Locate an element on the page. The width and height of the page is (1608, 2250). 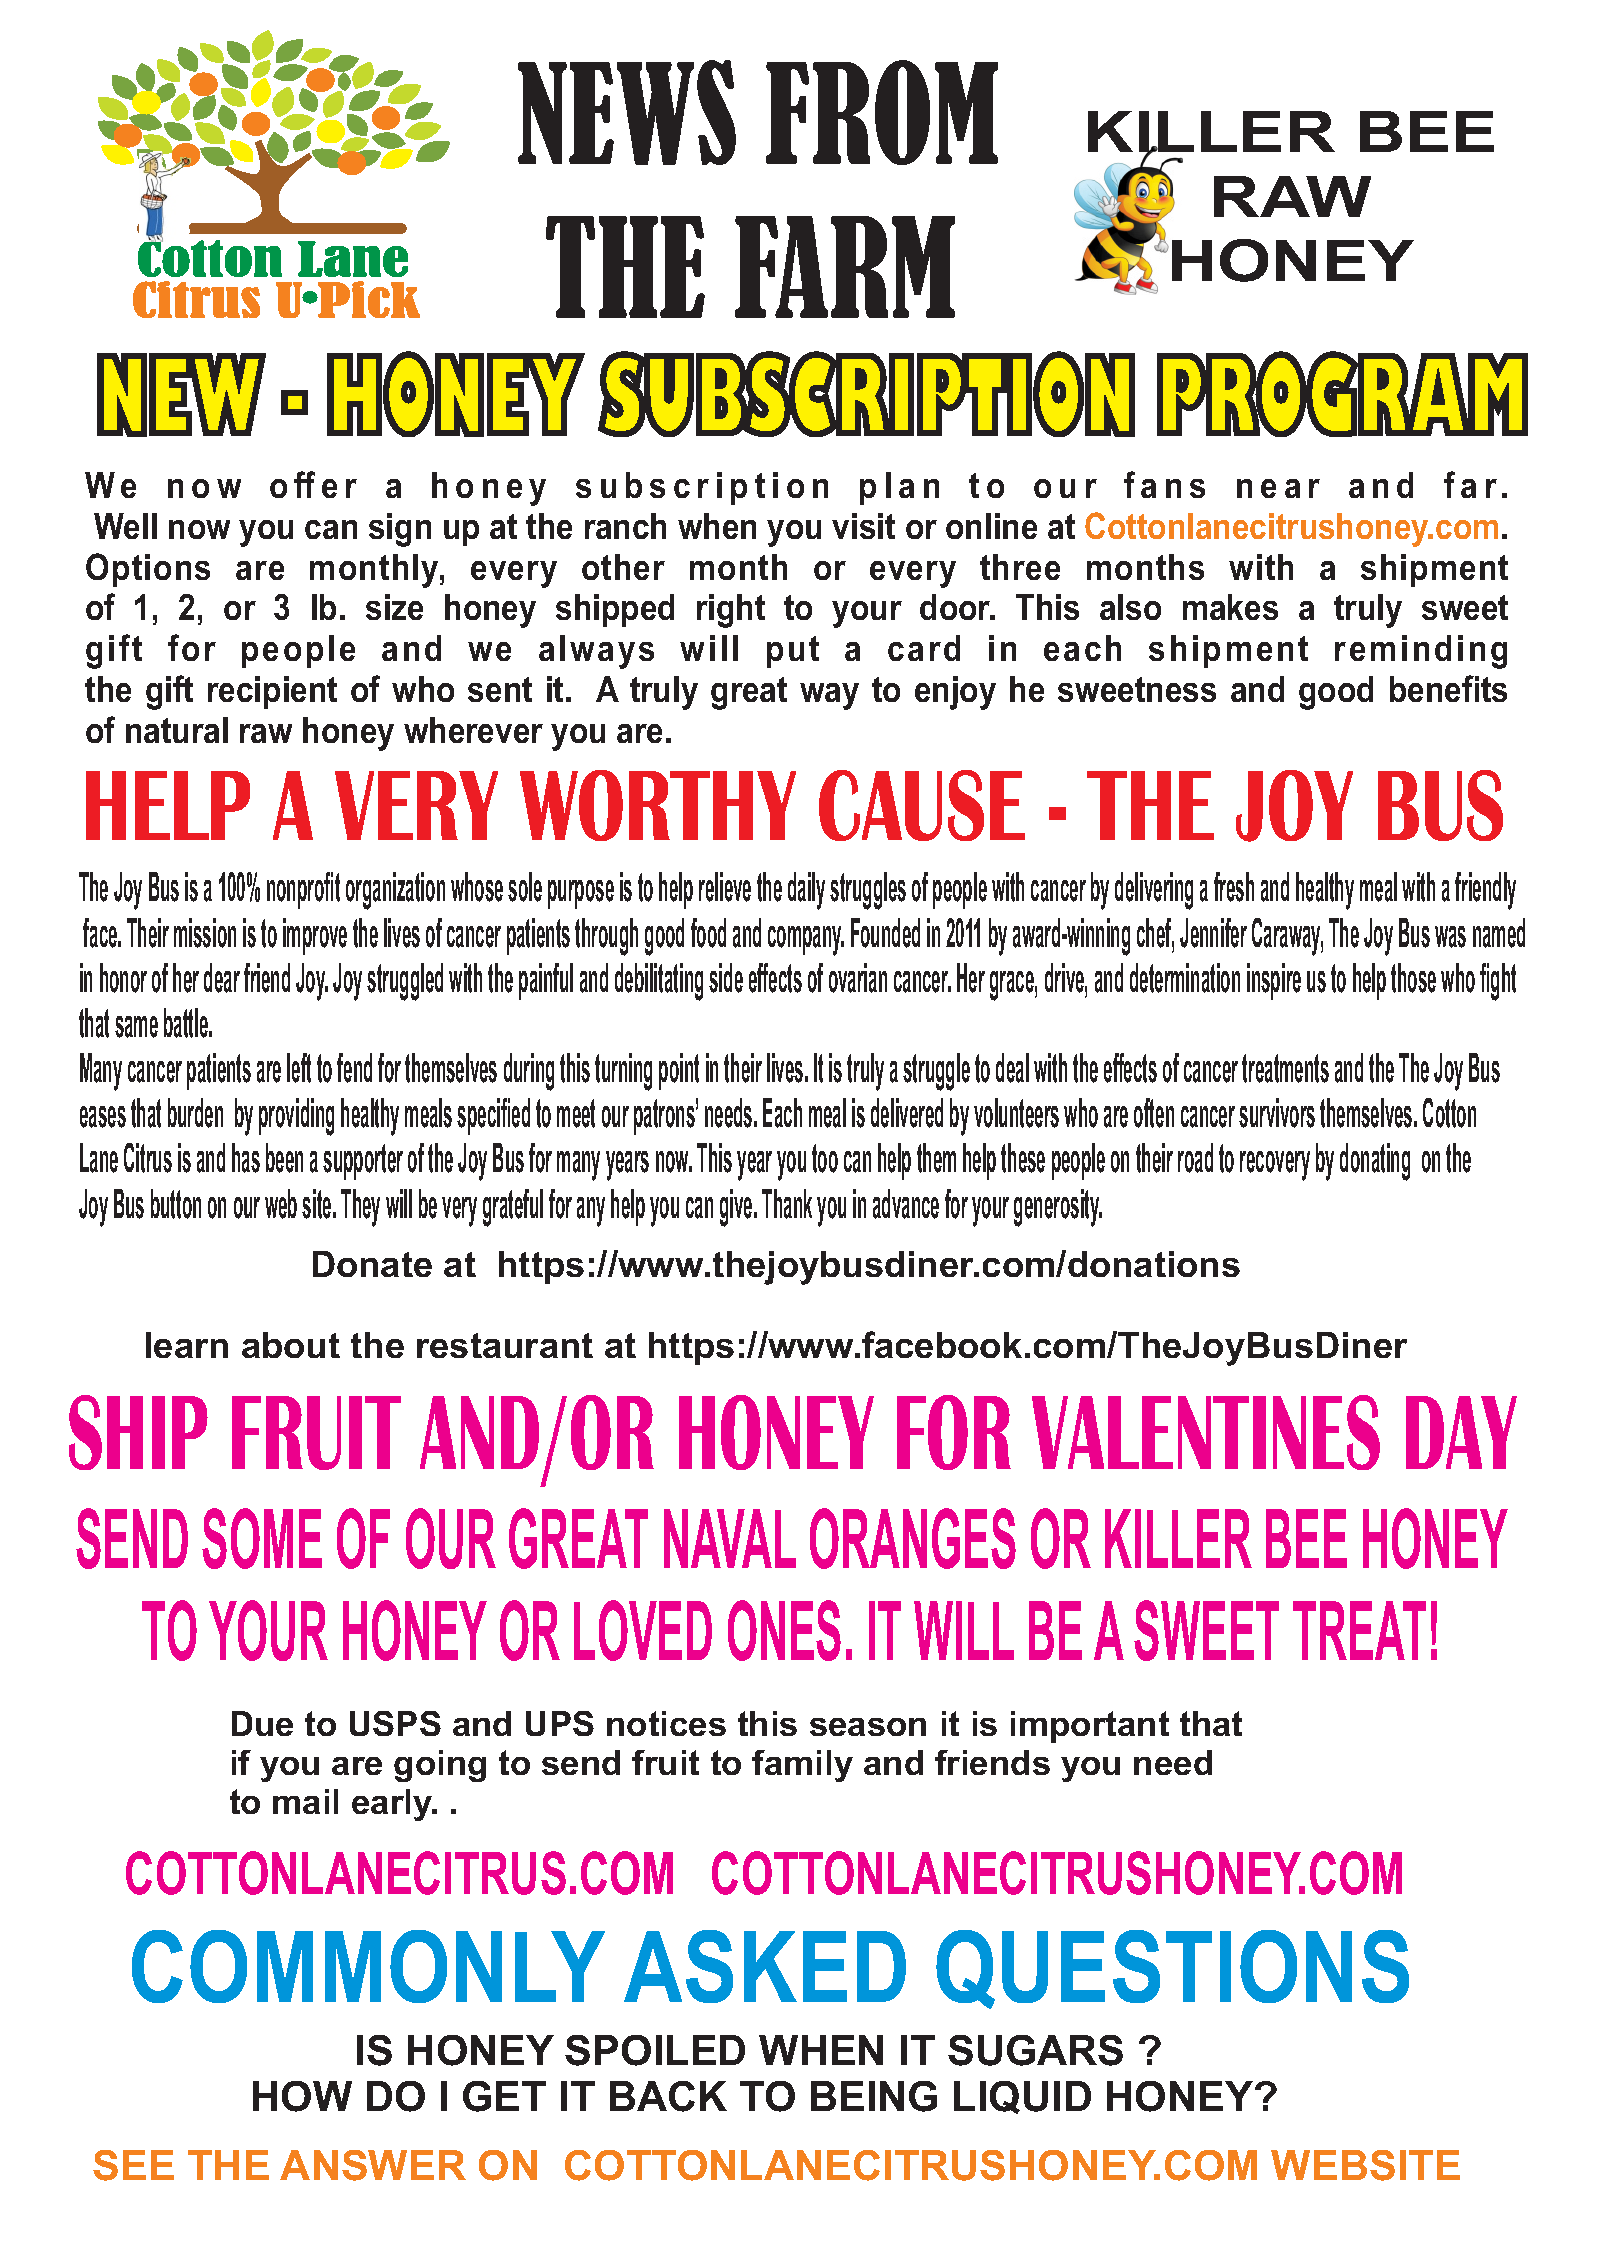
FROM is located at coordinates (882, 112).
